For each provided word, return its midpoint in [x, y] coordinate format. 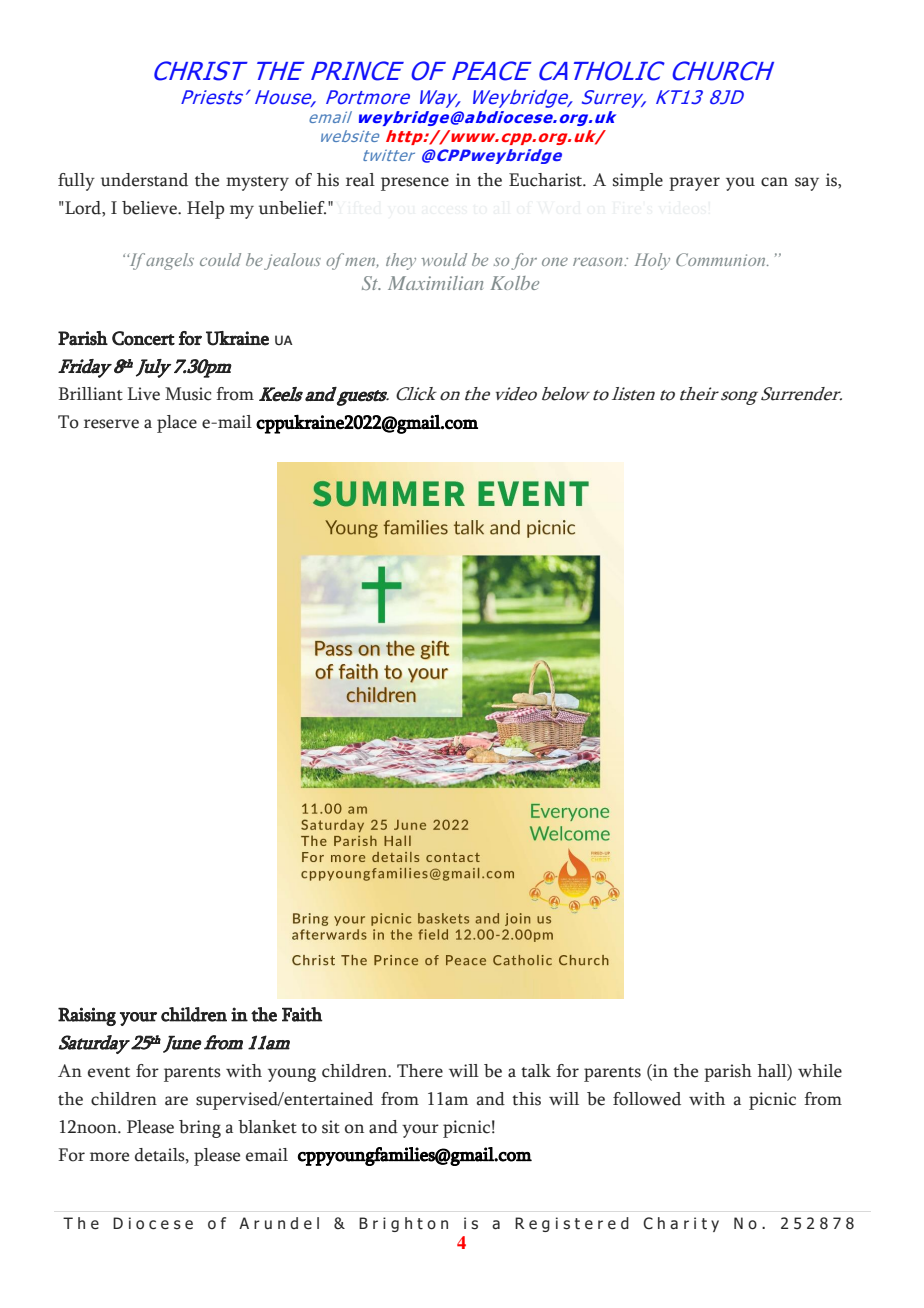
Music [188, 394]
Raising [87, 1016]
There [420, 1071]
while [820, 1071]
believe [150, 208]
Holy [652, 261]
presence [415, 184]
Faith [302, 1014]
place [177, 424]
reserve [111, 424]
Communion [722, 259]
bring [200, 1129]
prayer [694, 184]
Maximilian [435, 283]
